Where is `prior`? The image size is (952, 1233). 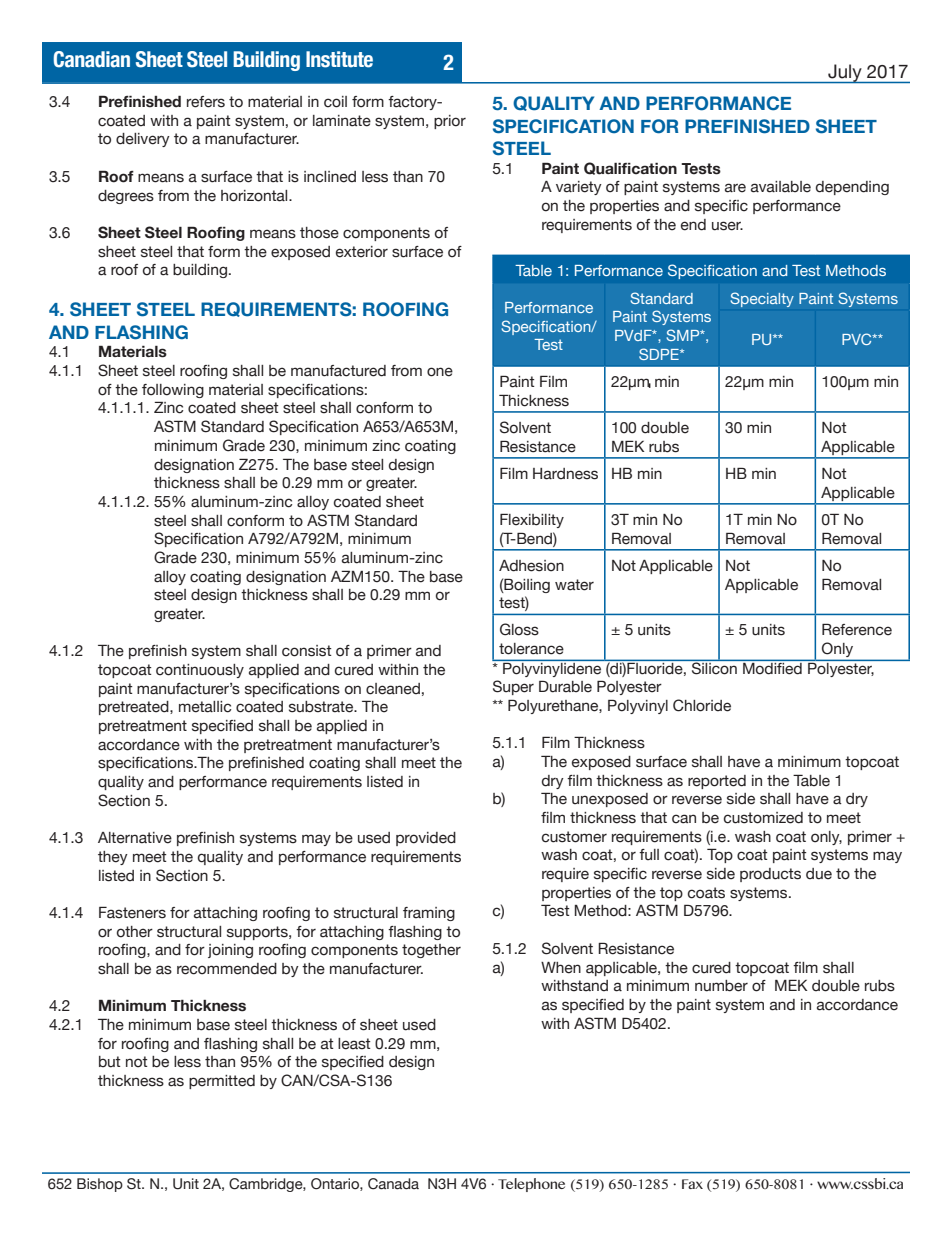
prior is located at coordinates (450, 122).
